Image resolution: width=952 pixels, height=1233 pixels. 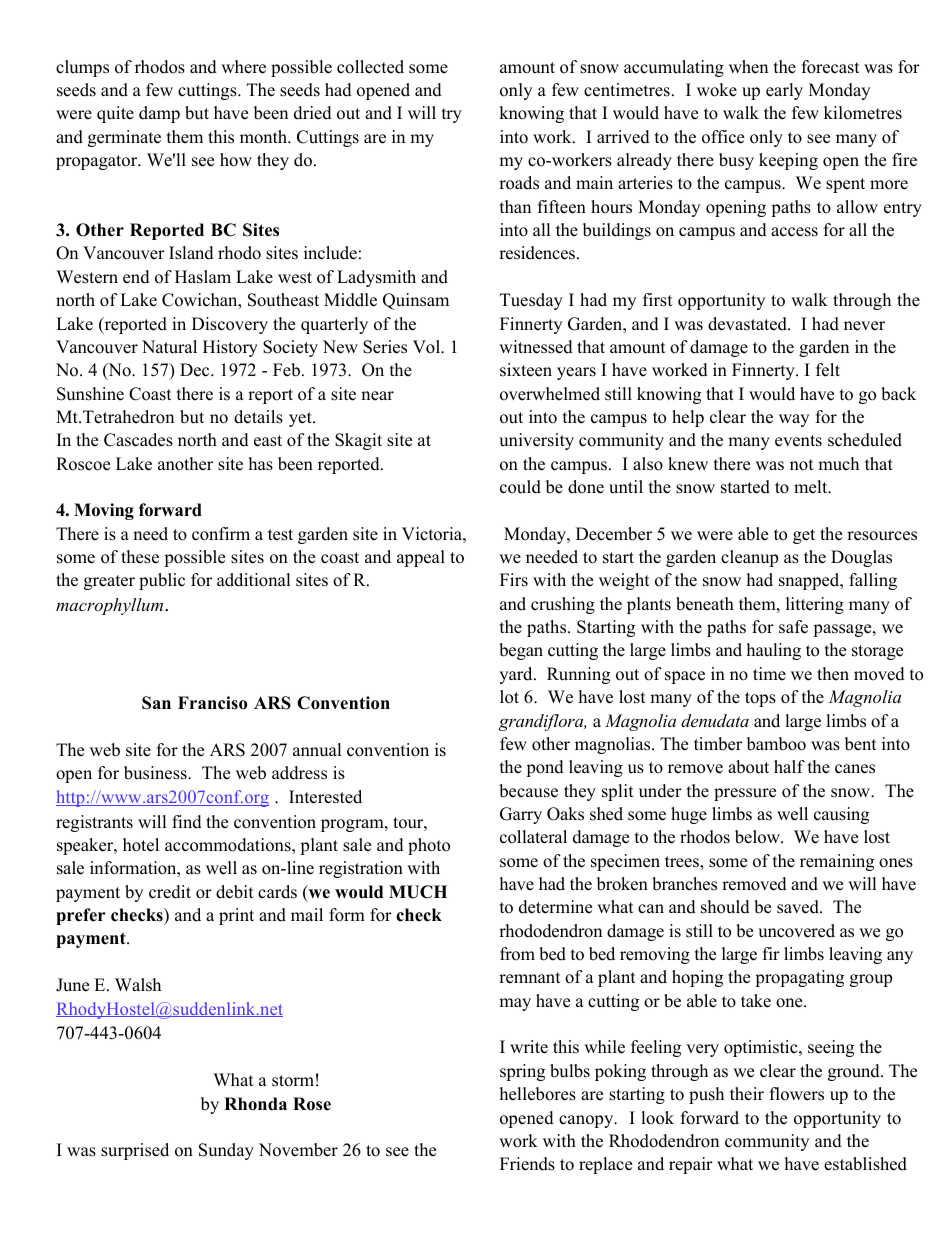 I want to click on surprised, so click(x=135, y=1151).
